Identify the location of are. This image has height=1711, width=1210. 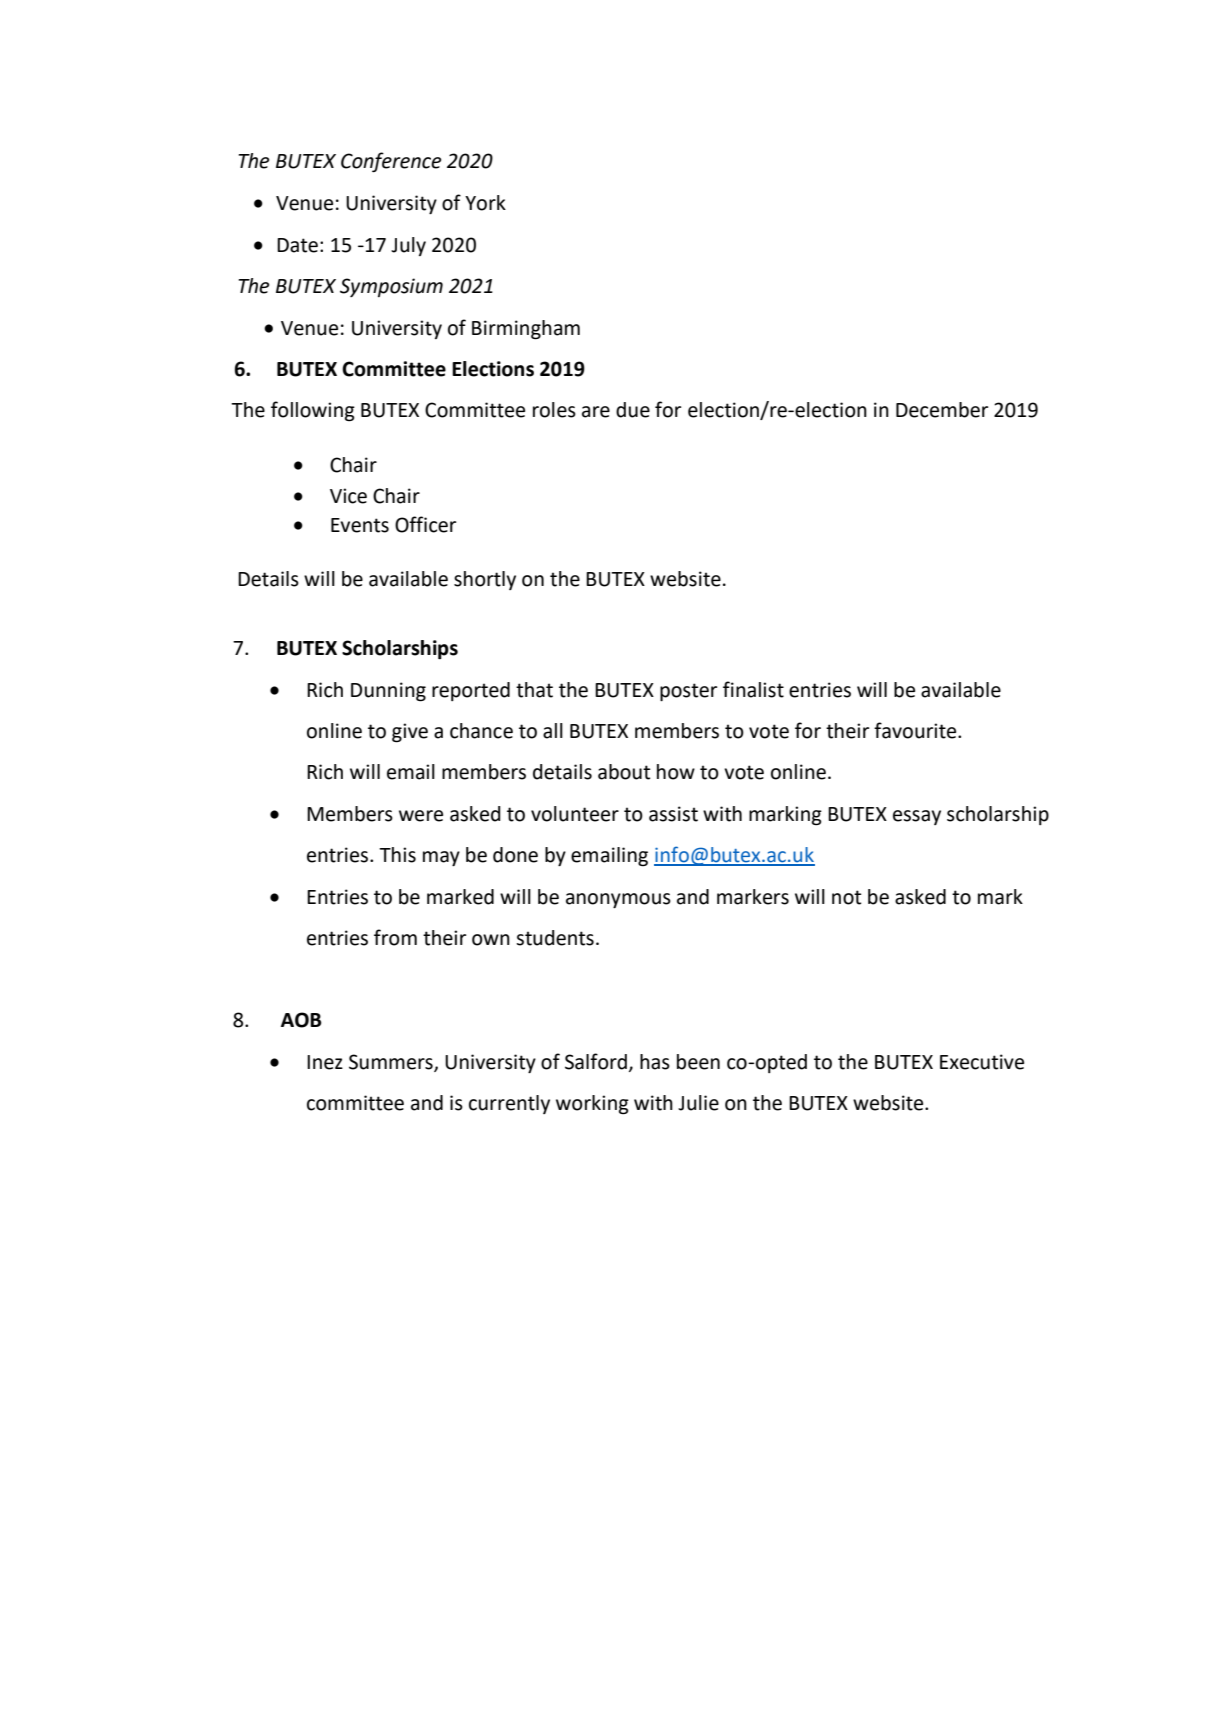
(596, 412).
